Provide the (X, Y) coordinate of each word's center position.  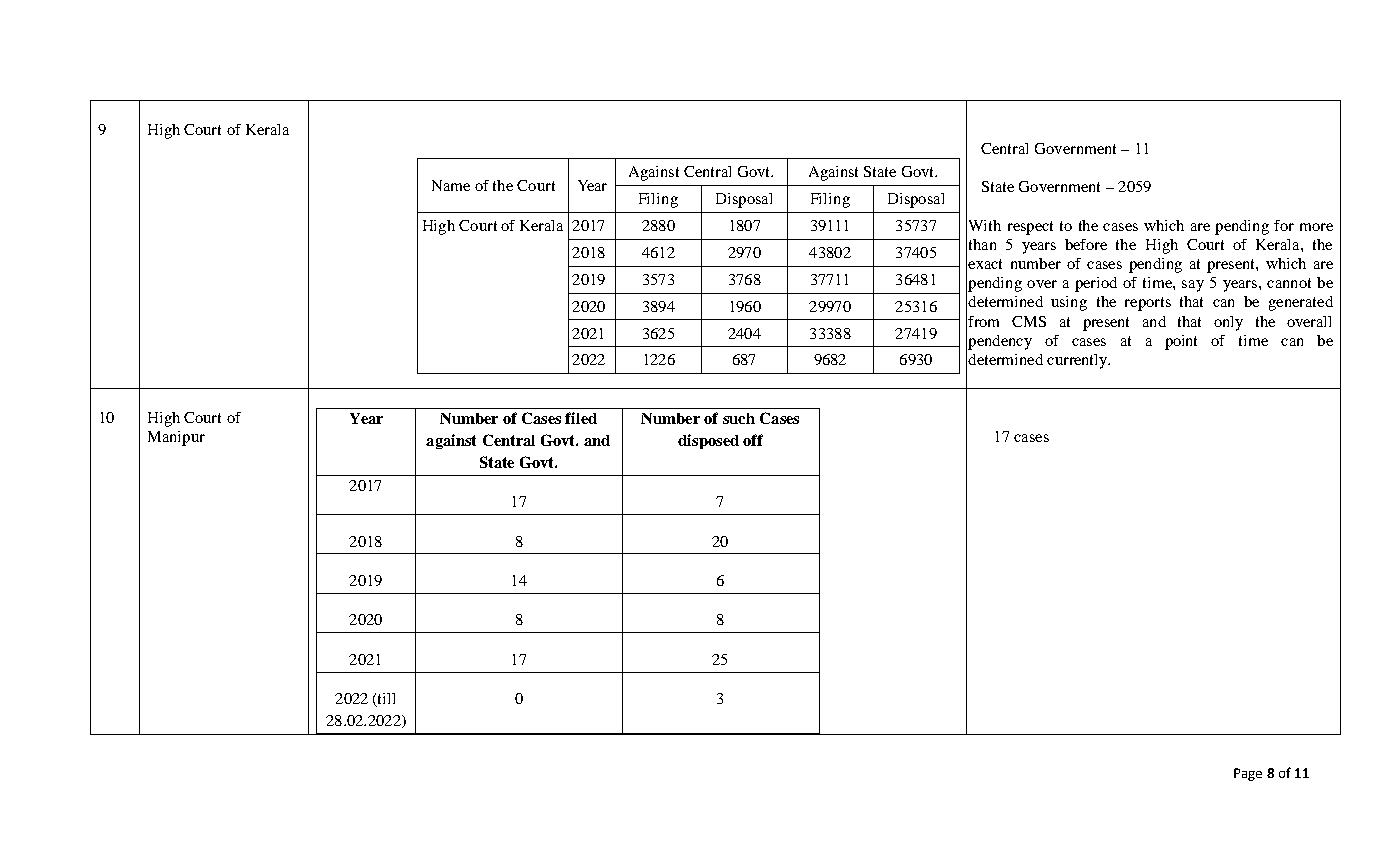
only (1228, 323)
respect (1030, 228)
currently (1078, 361)
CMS (1029, 321)
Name (451, 185)
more (1316, 227)
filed (581, 418)
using (1069, 303)
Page (1248, 774)
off (753, 440)
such (739, 418)
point (1181, 342)
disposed (708, 441)
